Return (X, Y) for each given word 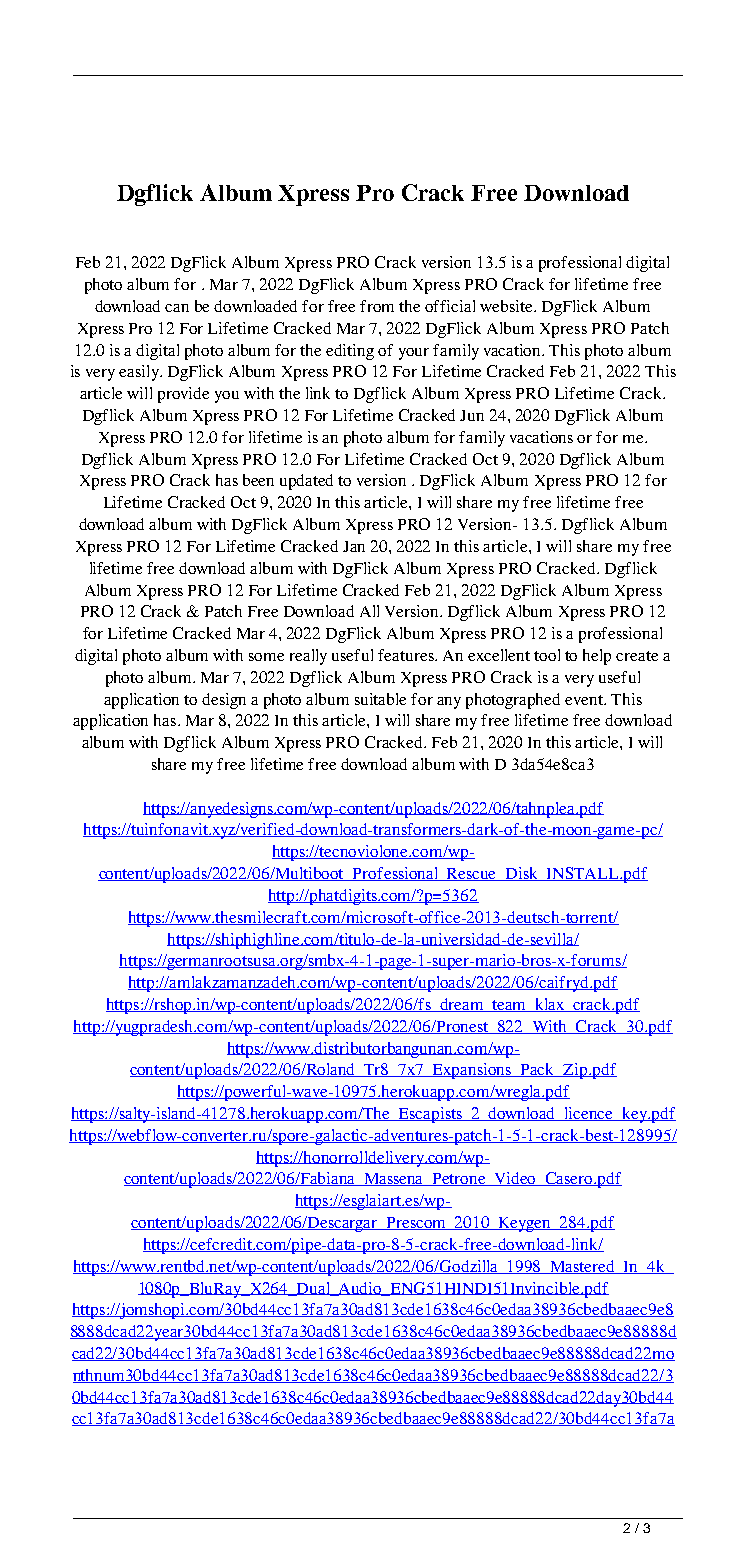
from (377, 306)
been (258, 480)
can (177, 308)
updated (306, 482)
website (508, 306)
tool (547, 655)
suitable (380, 699)
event (585, 700)
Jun (472, 415)
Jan (354, 546)
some (266, 657)
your (414, 354)
